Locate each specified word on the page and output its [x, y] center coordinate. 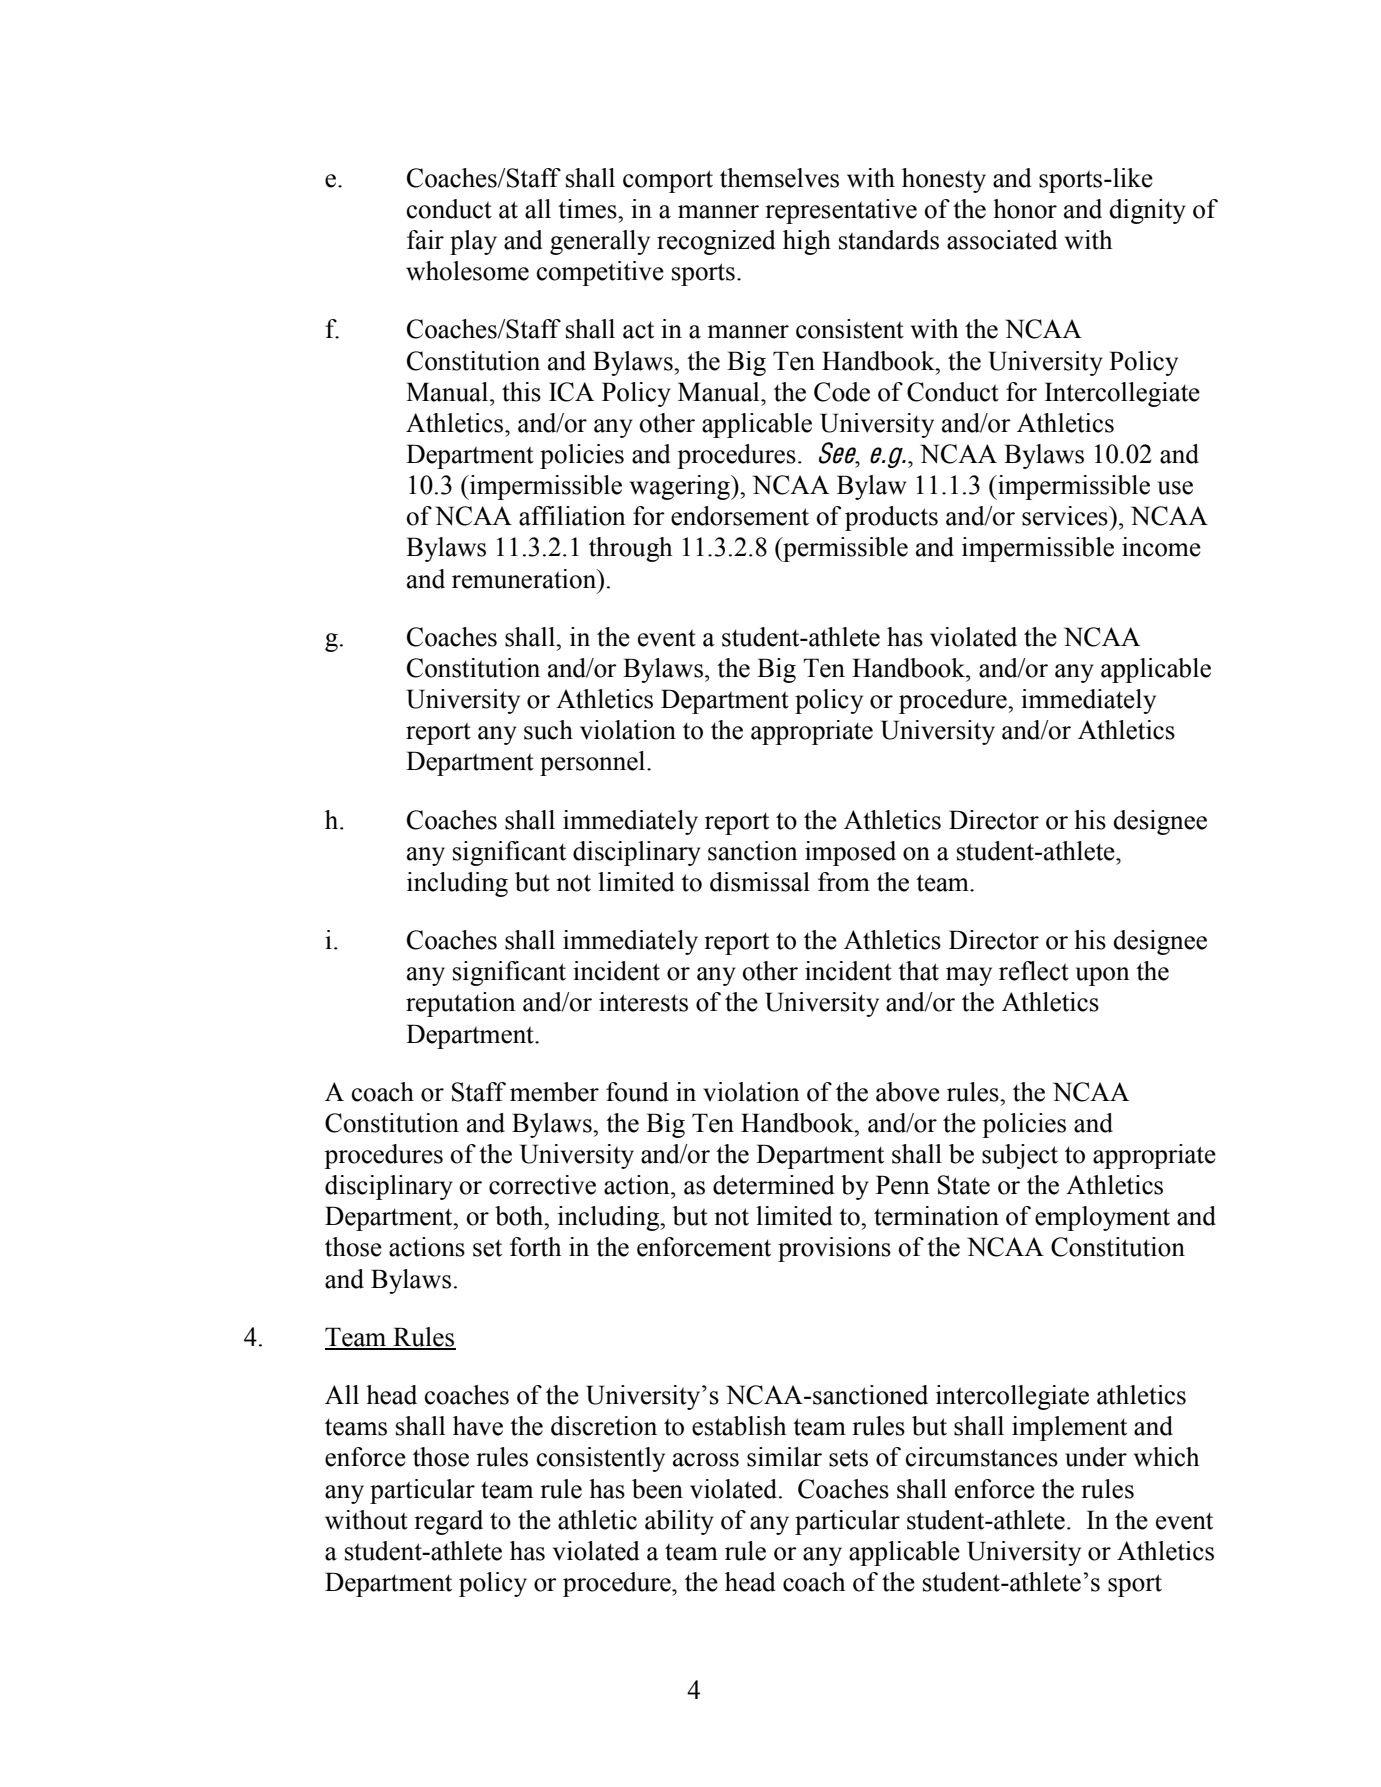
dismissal [760, 882]
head [750, 1582]
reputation [461, 1004]
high [807, 242]
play [473, 242]
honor [1025, 209]
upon [1102, 976]
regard [448, 1522]
